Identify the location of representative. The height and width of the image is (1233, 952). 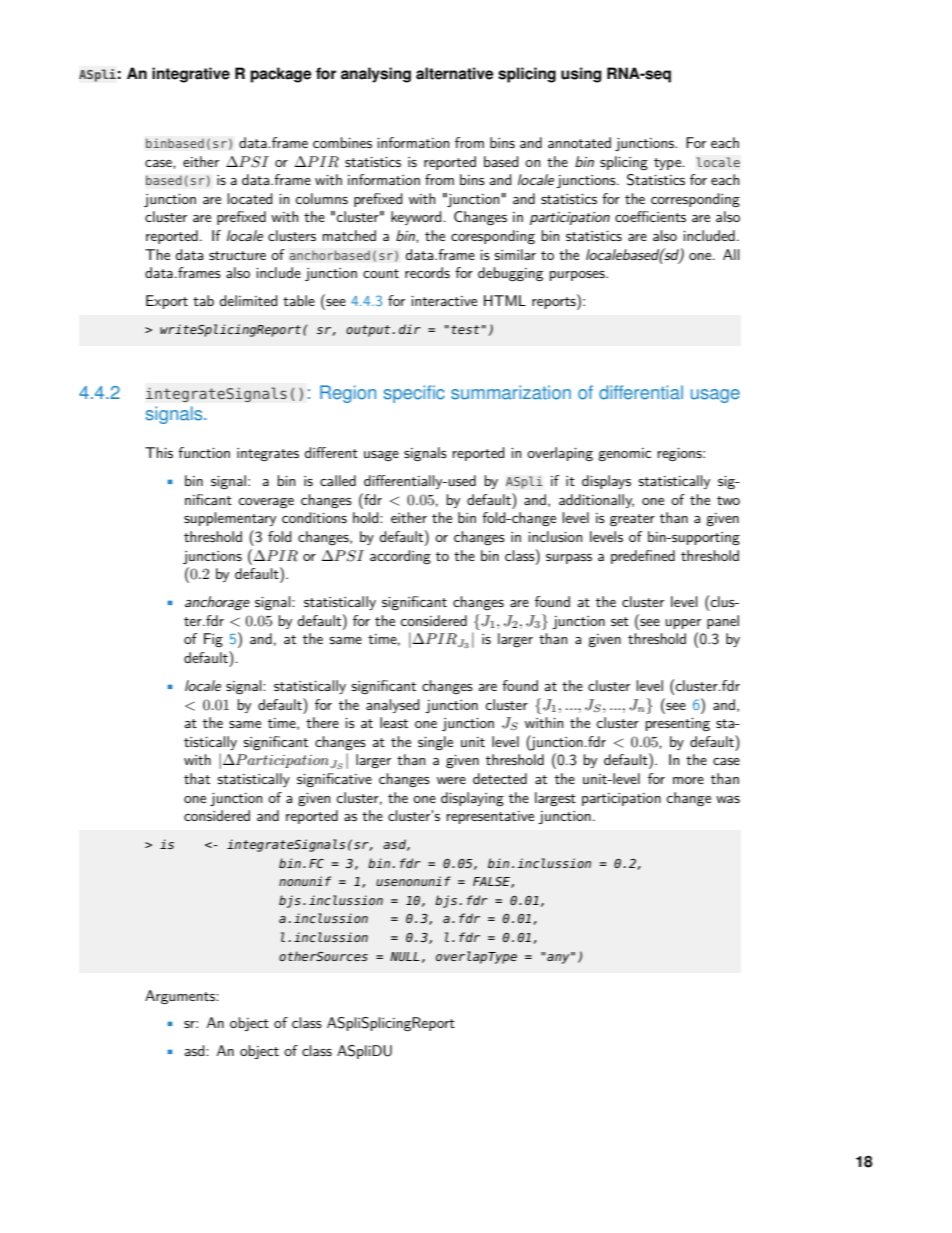
(490, 817).
